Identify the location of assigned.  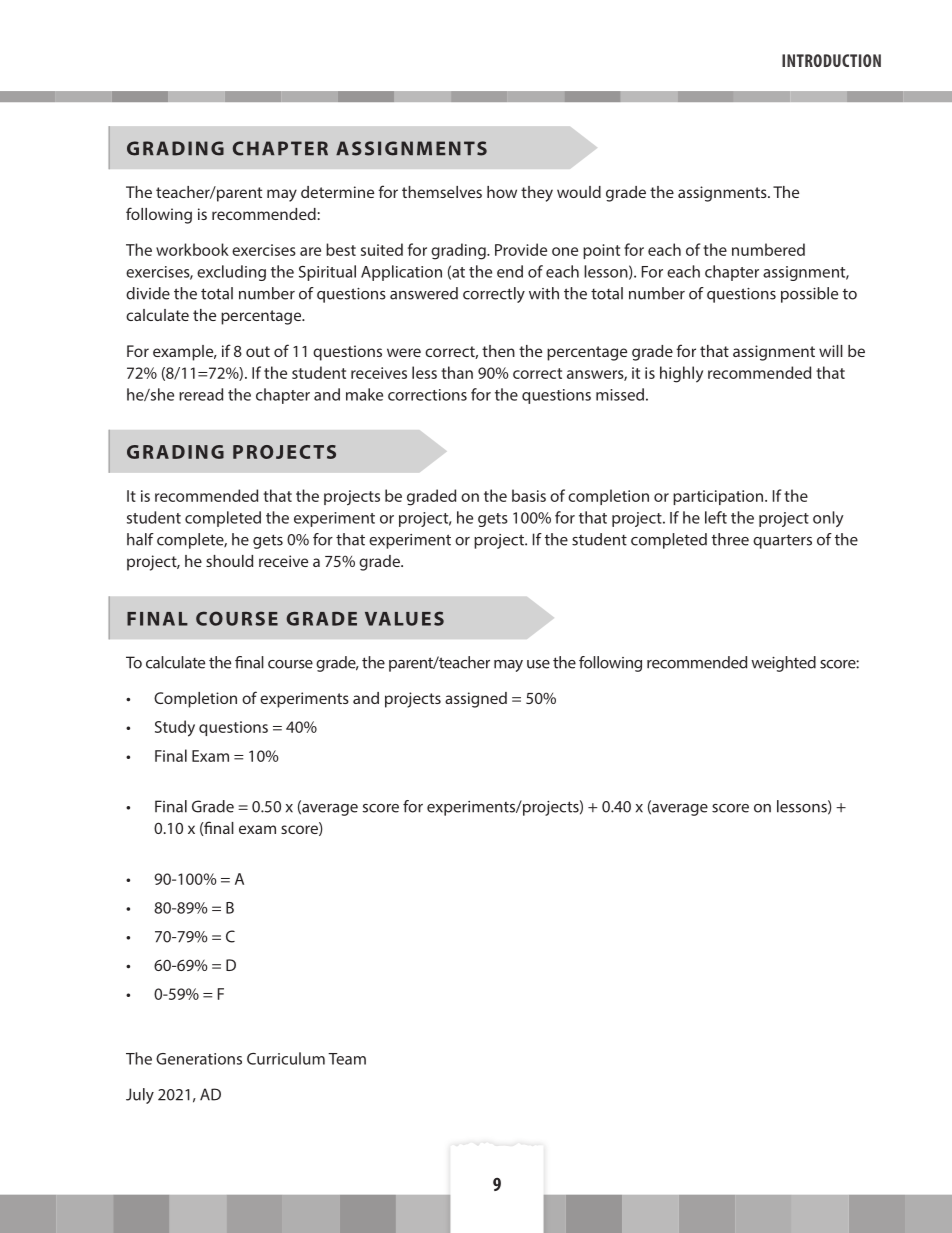
(476, 700).
